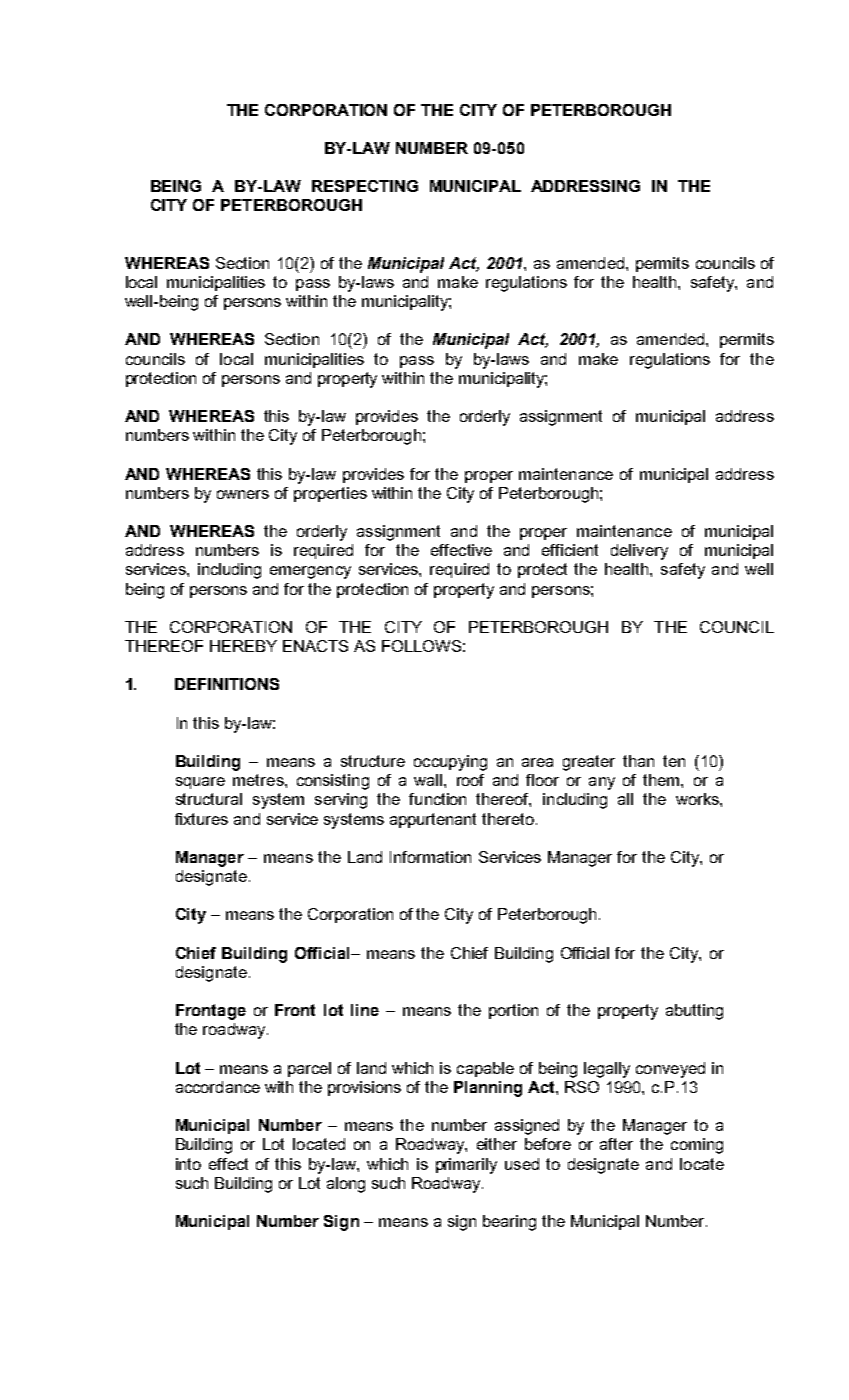 The image size is (849, 1400). Describe the element at coordinates (437, 799) in the screenshot. I see `function` at that location.
